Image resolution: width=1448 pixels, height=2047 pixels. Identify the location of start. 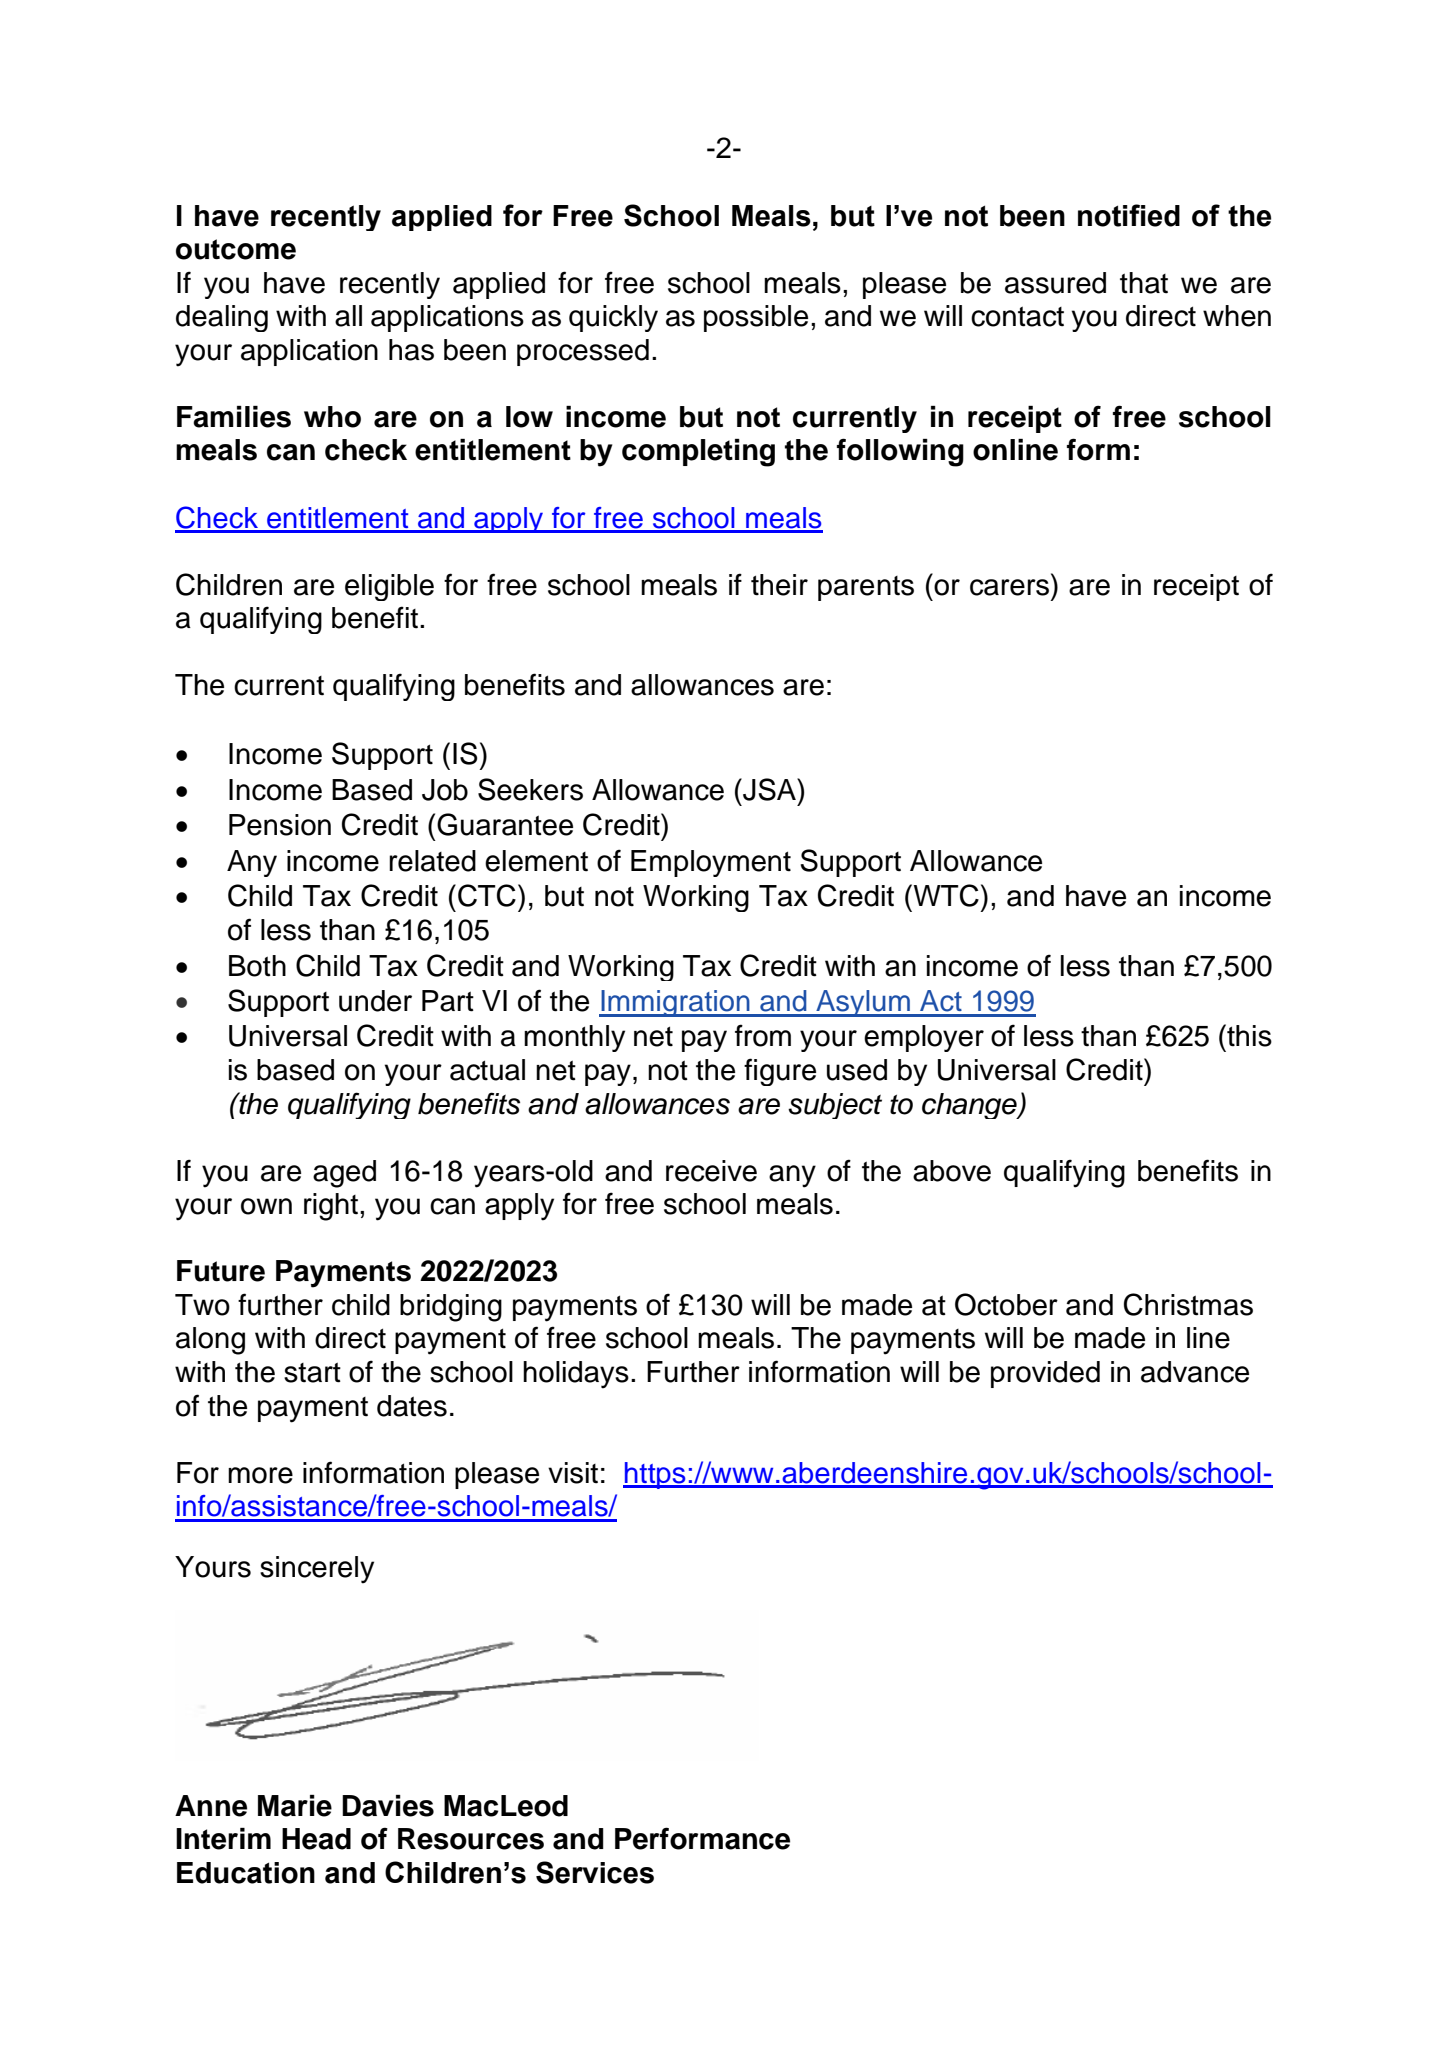
(312, 1372).
